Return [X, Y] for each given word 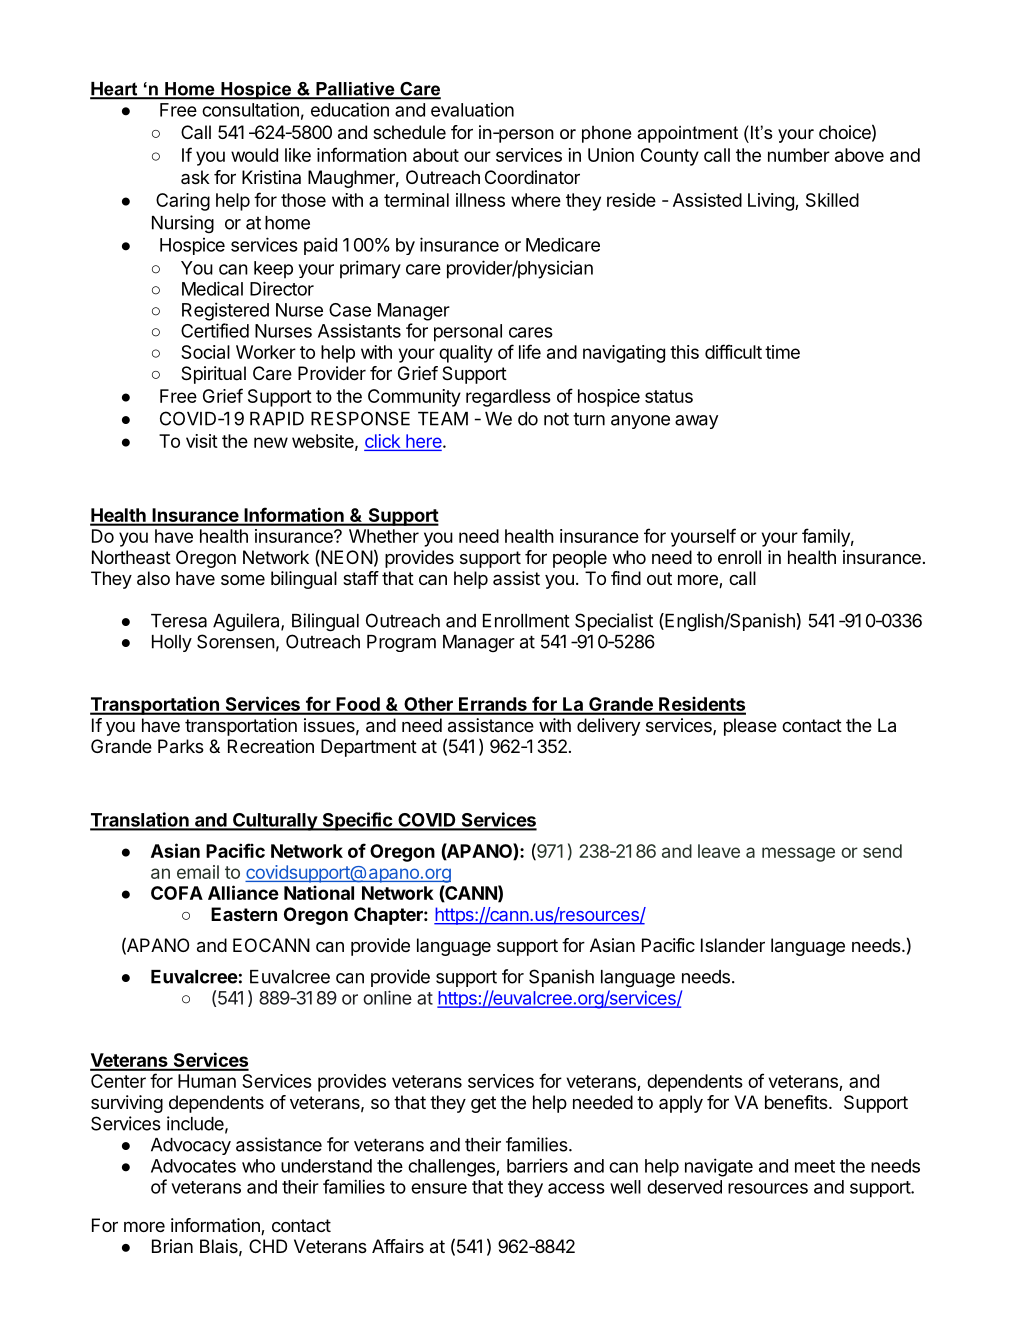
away [696, 422]
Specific [357, 821]
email [198, 872]
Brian [172, 1246]
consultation [250, 109]
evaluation [472, 110]
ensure [439, 1188]
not [556, 419]
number [799, 155]
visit [202, 441]
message [798, 854]
